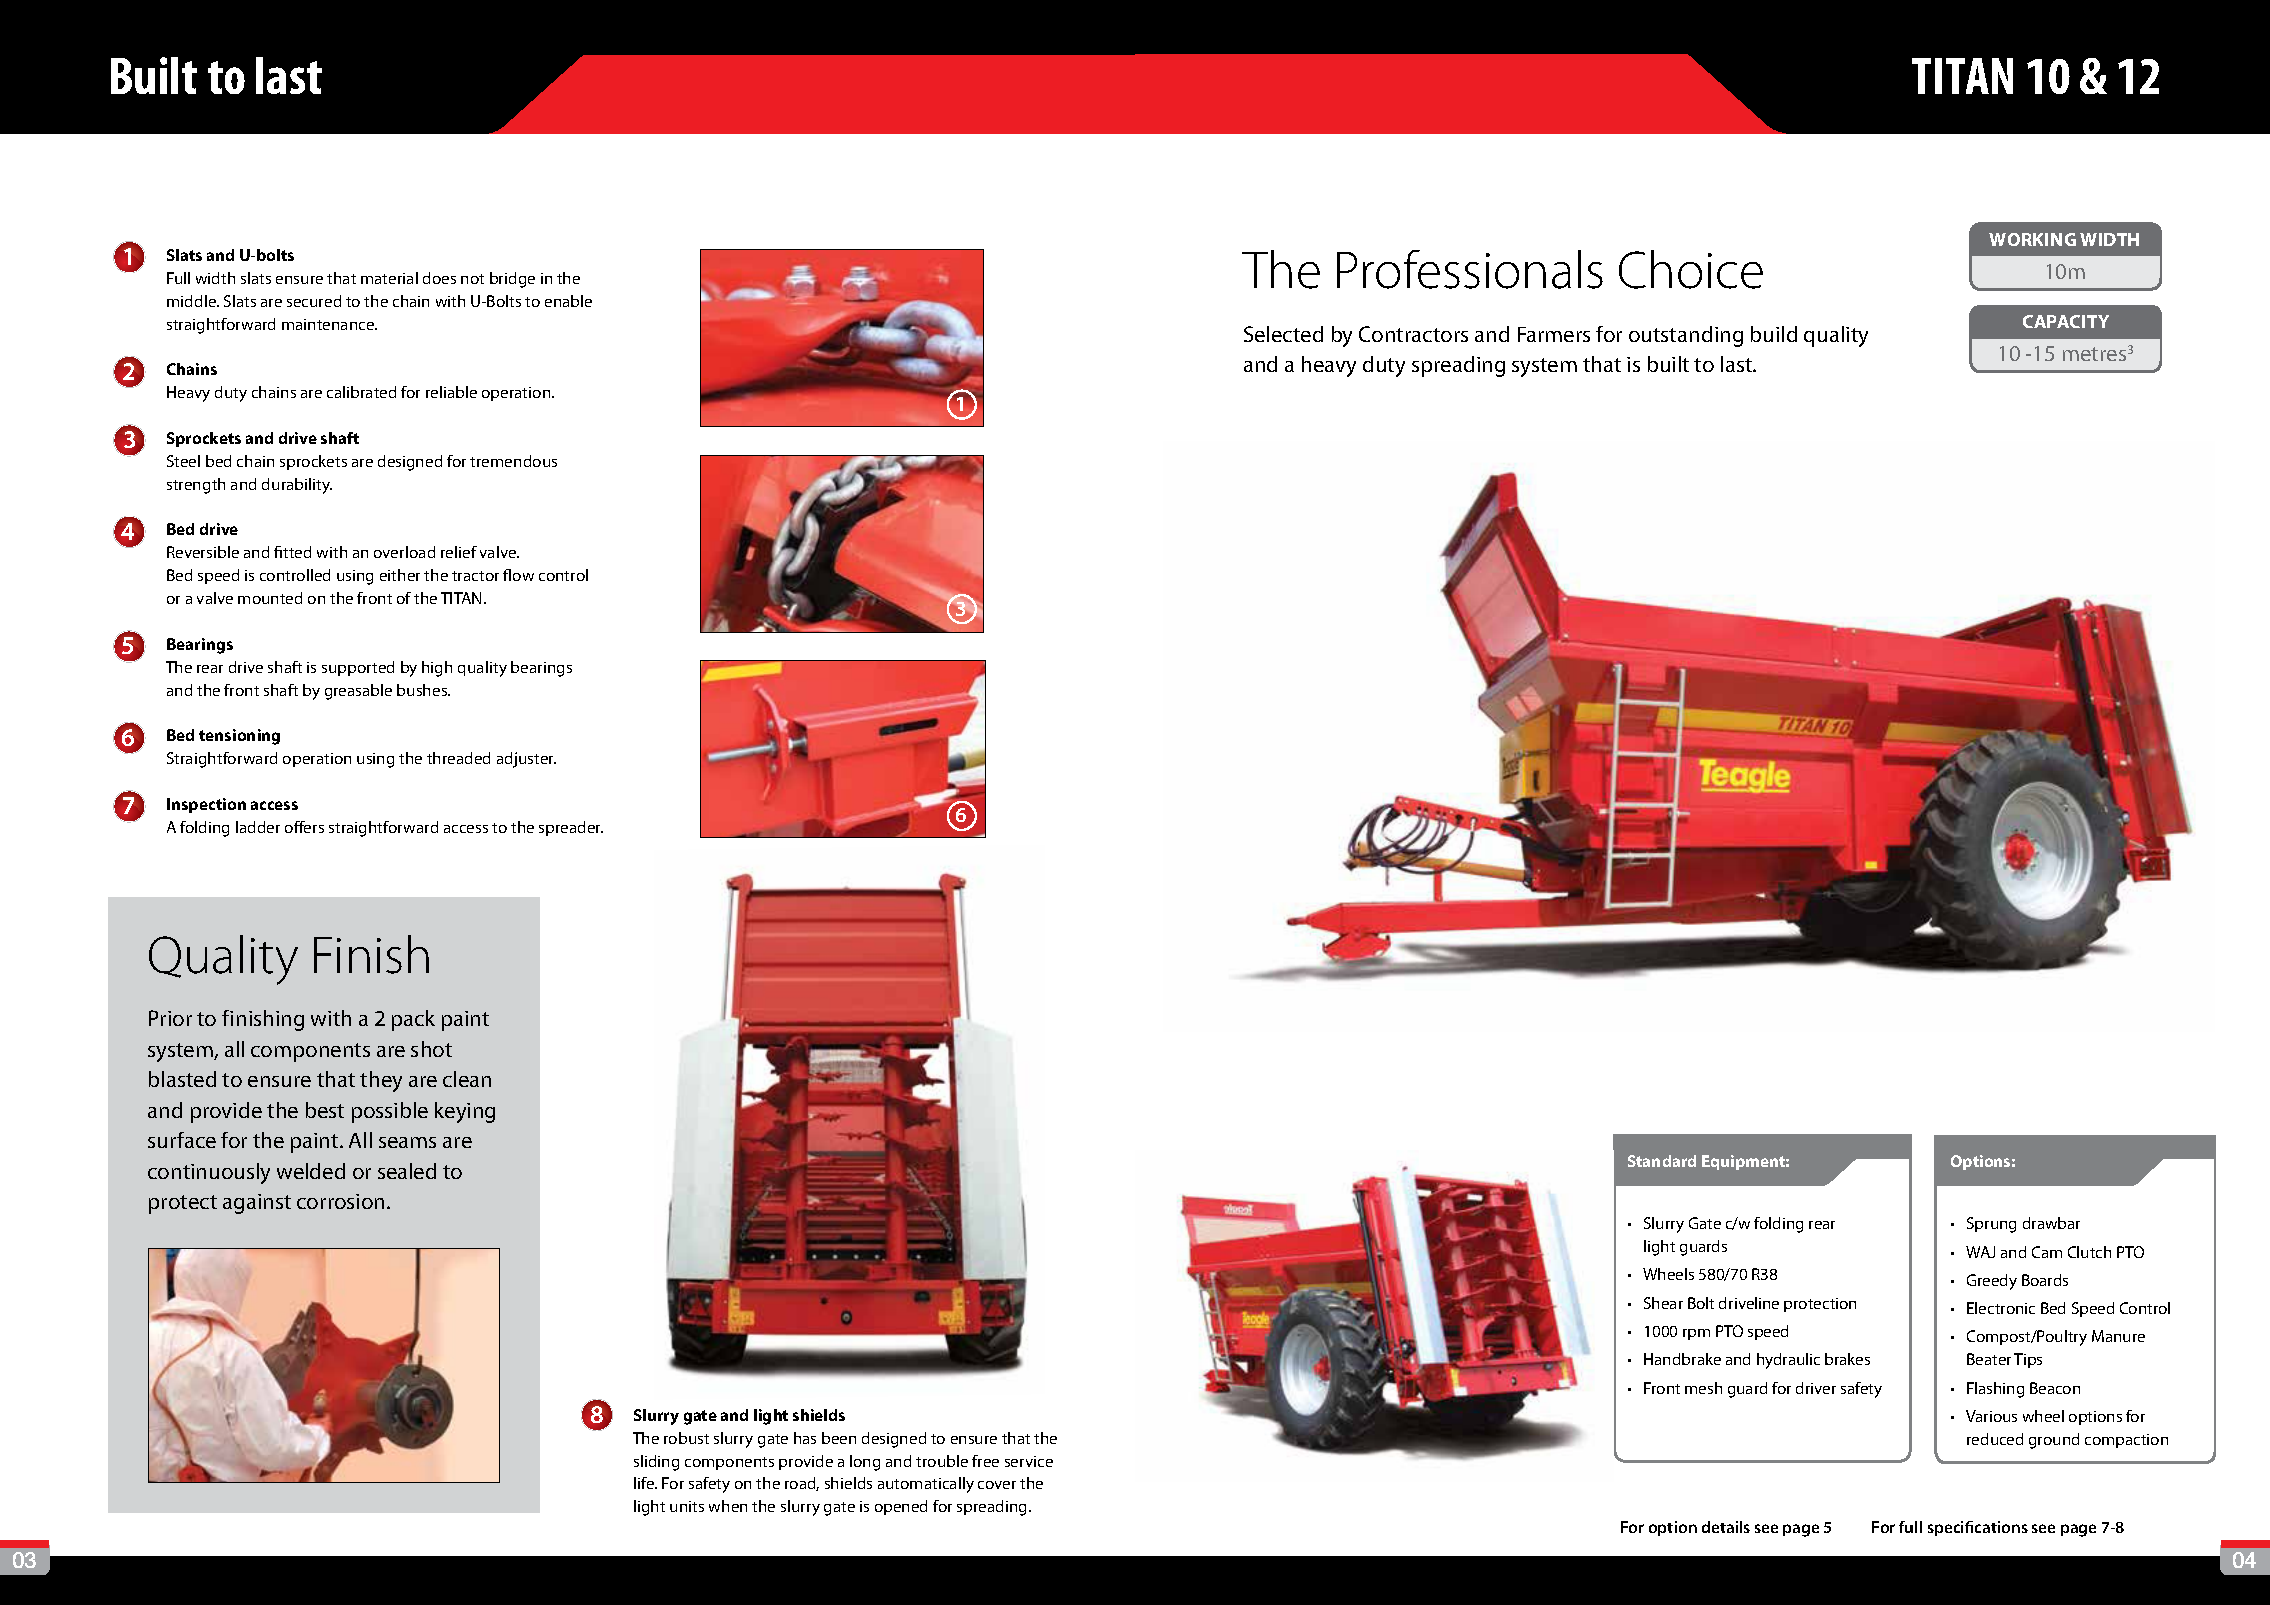  What do you see at coordinates (2032, 239) in the page?
I see `WORKING` at bounding box center [2032, 239].
